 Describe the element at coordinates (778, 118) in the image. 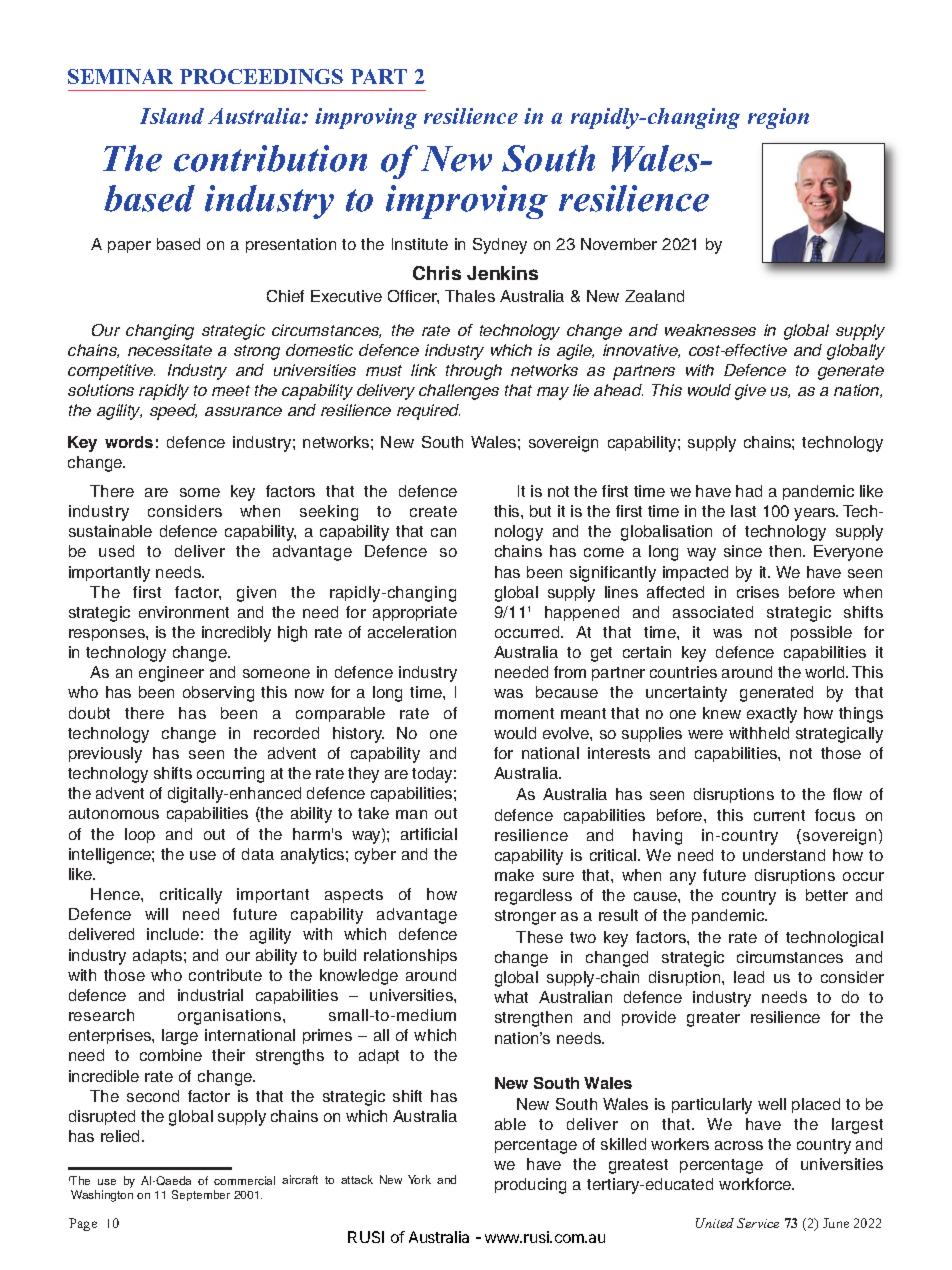

I see `region` at that location.
